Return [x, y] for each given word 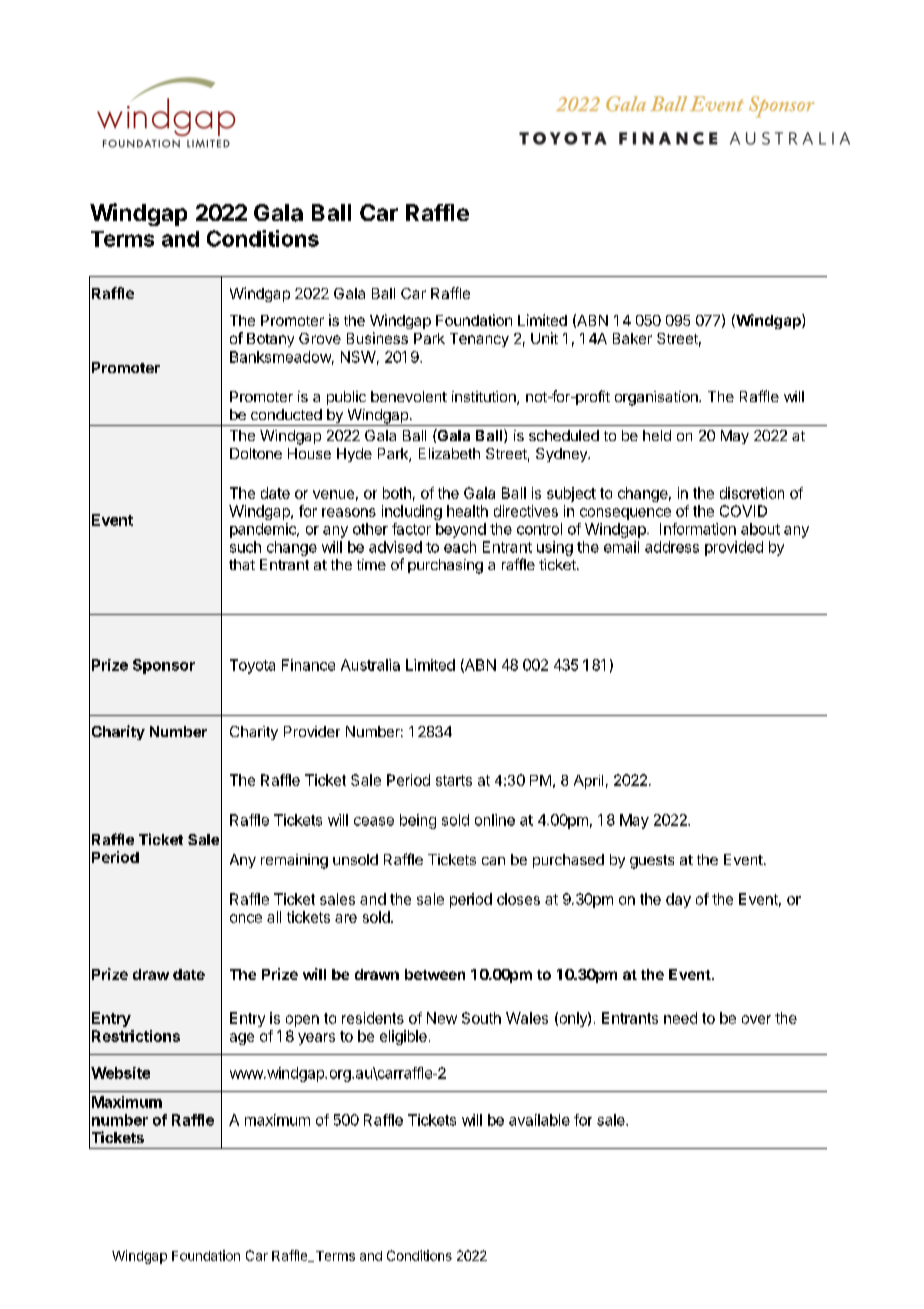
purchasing [445, 566]
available [539, 1120]
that [242, 564]
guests [652, 862]
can [493, 861]
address [672, 547]
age [242, 1039]
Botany [270, 340]
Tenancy [479, 340]
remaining [294, 861]
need [680, 1018]
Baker [632, 338]
